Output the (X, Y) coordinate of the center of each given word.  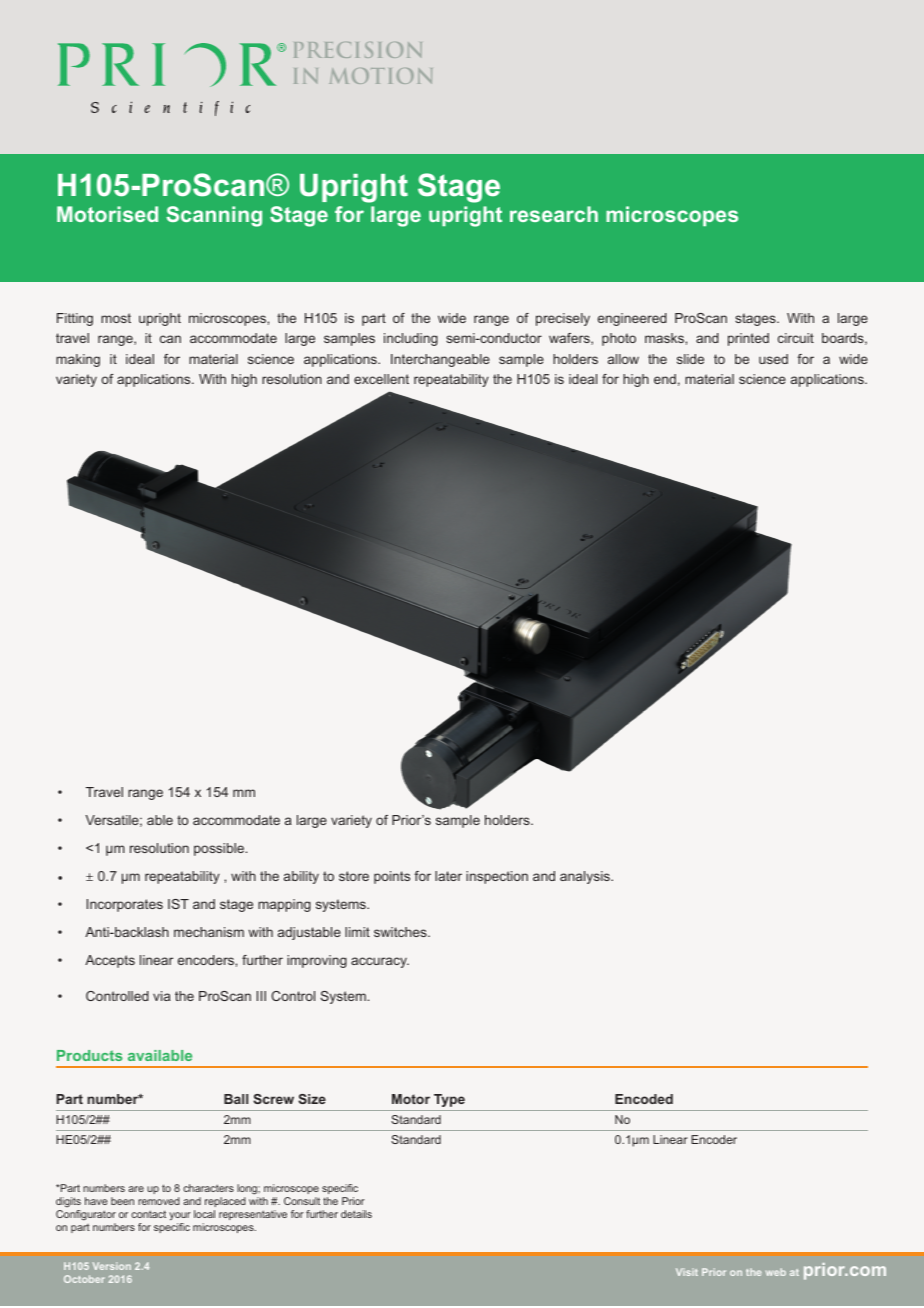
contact (148, 1214)
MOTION (381, 76)
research (554, 214)
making (78, 360)
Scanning (214, 216)
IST (178, 904)
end (665, 379)
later (448, 876)
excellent (381, 379)
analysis (586, 877)
